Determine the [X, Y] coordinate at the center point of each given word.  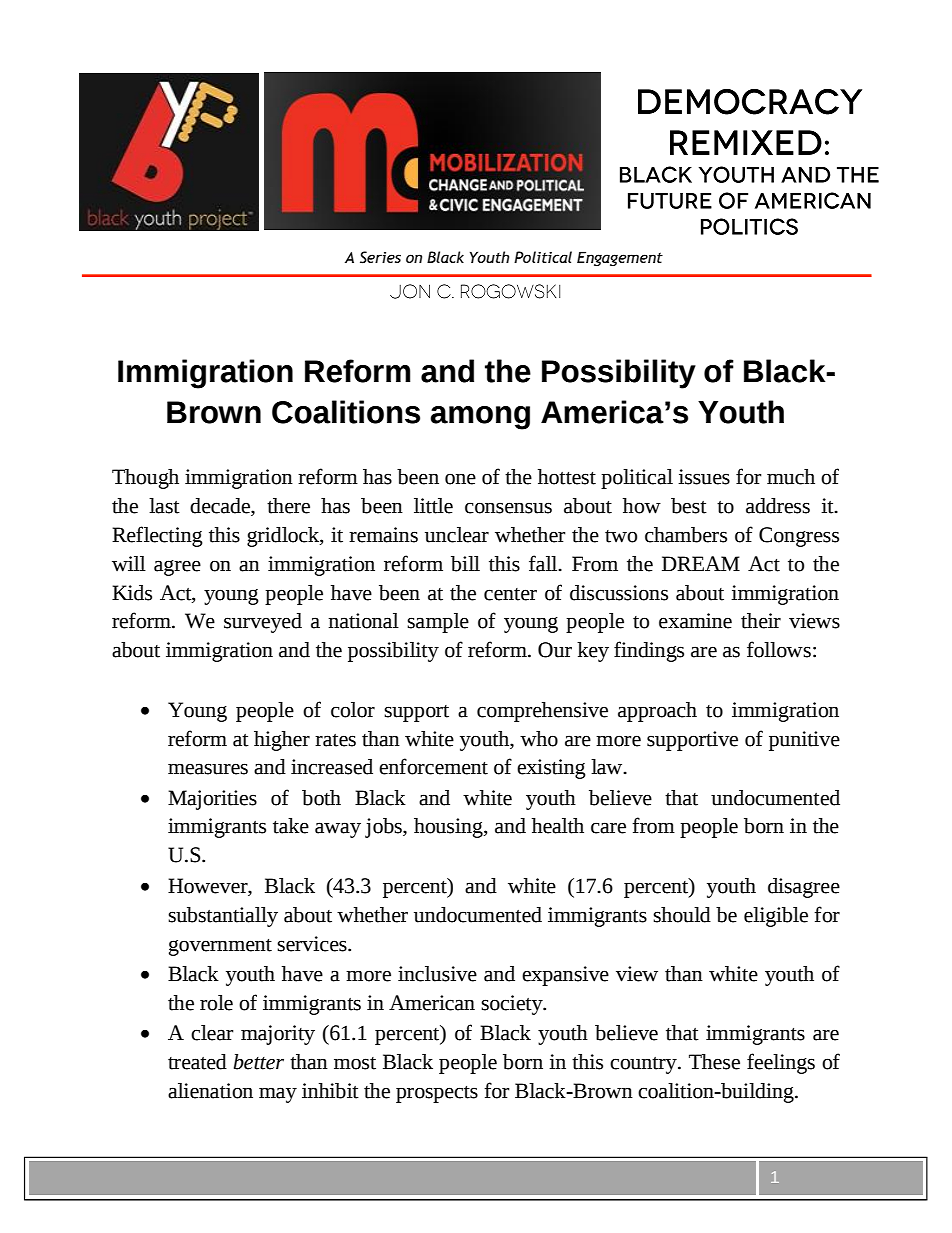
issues [704, 477]
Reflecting [157, 536]
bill [465, 564]
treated [197, 1062]
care [608, 828]
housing [449, 828]
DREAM [701, 563]
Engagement [620, 258]
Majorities [212, 800]
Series [380, 257]
